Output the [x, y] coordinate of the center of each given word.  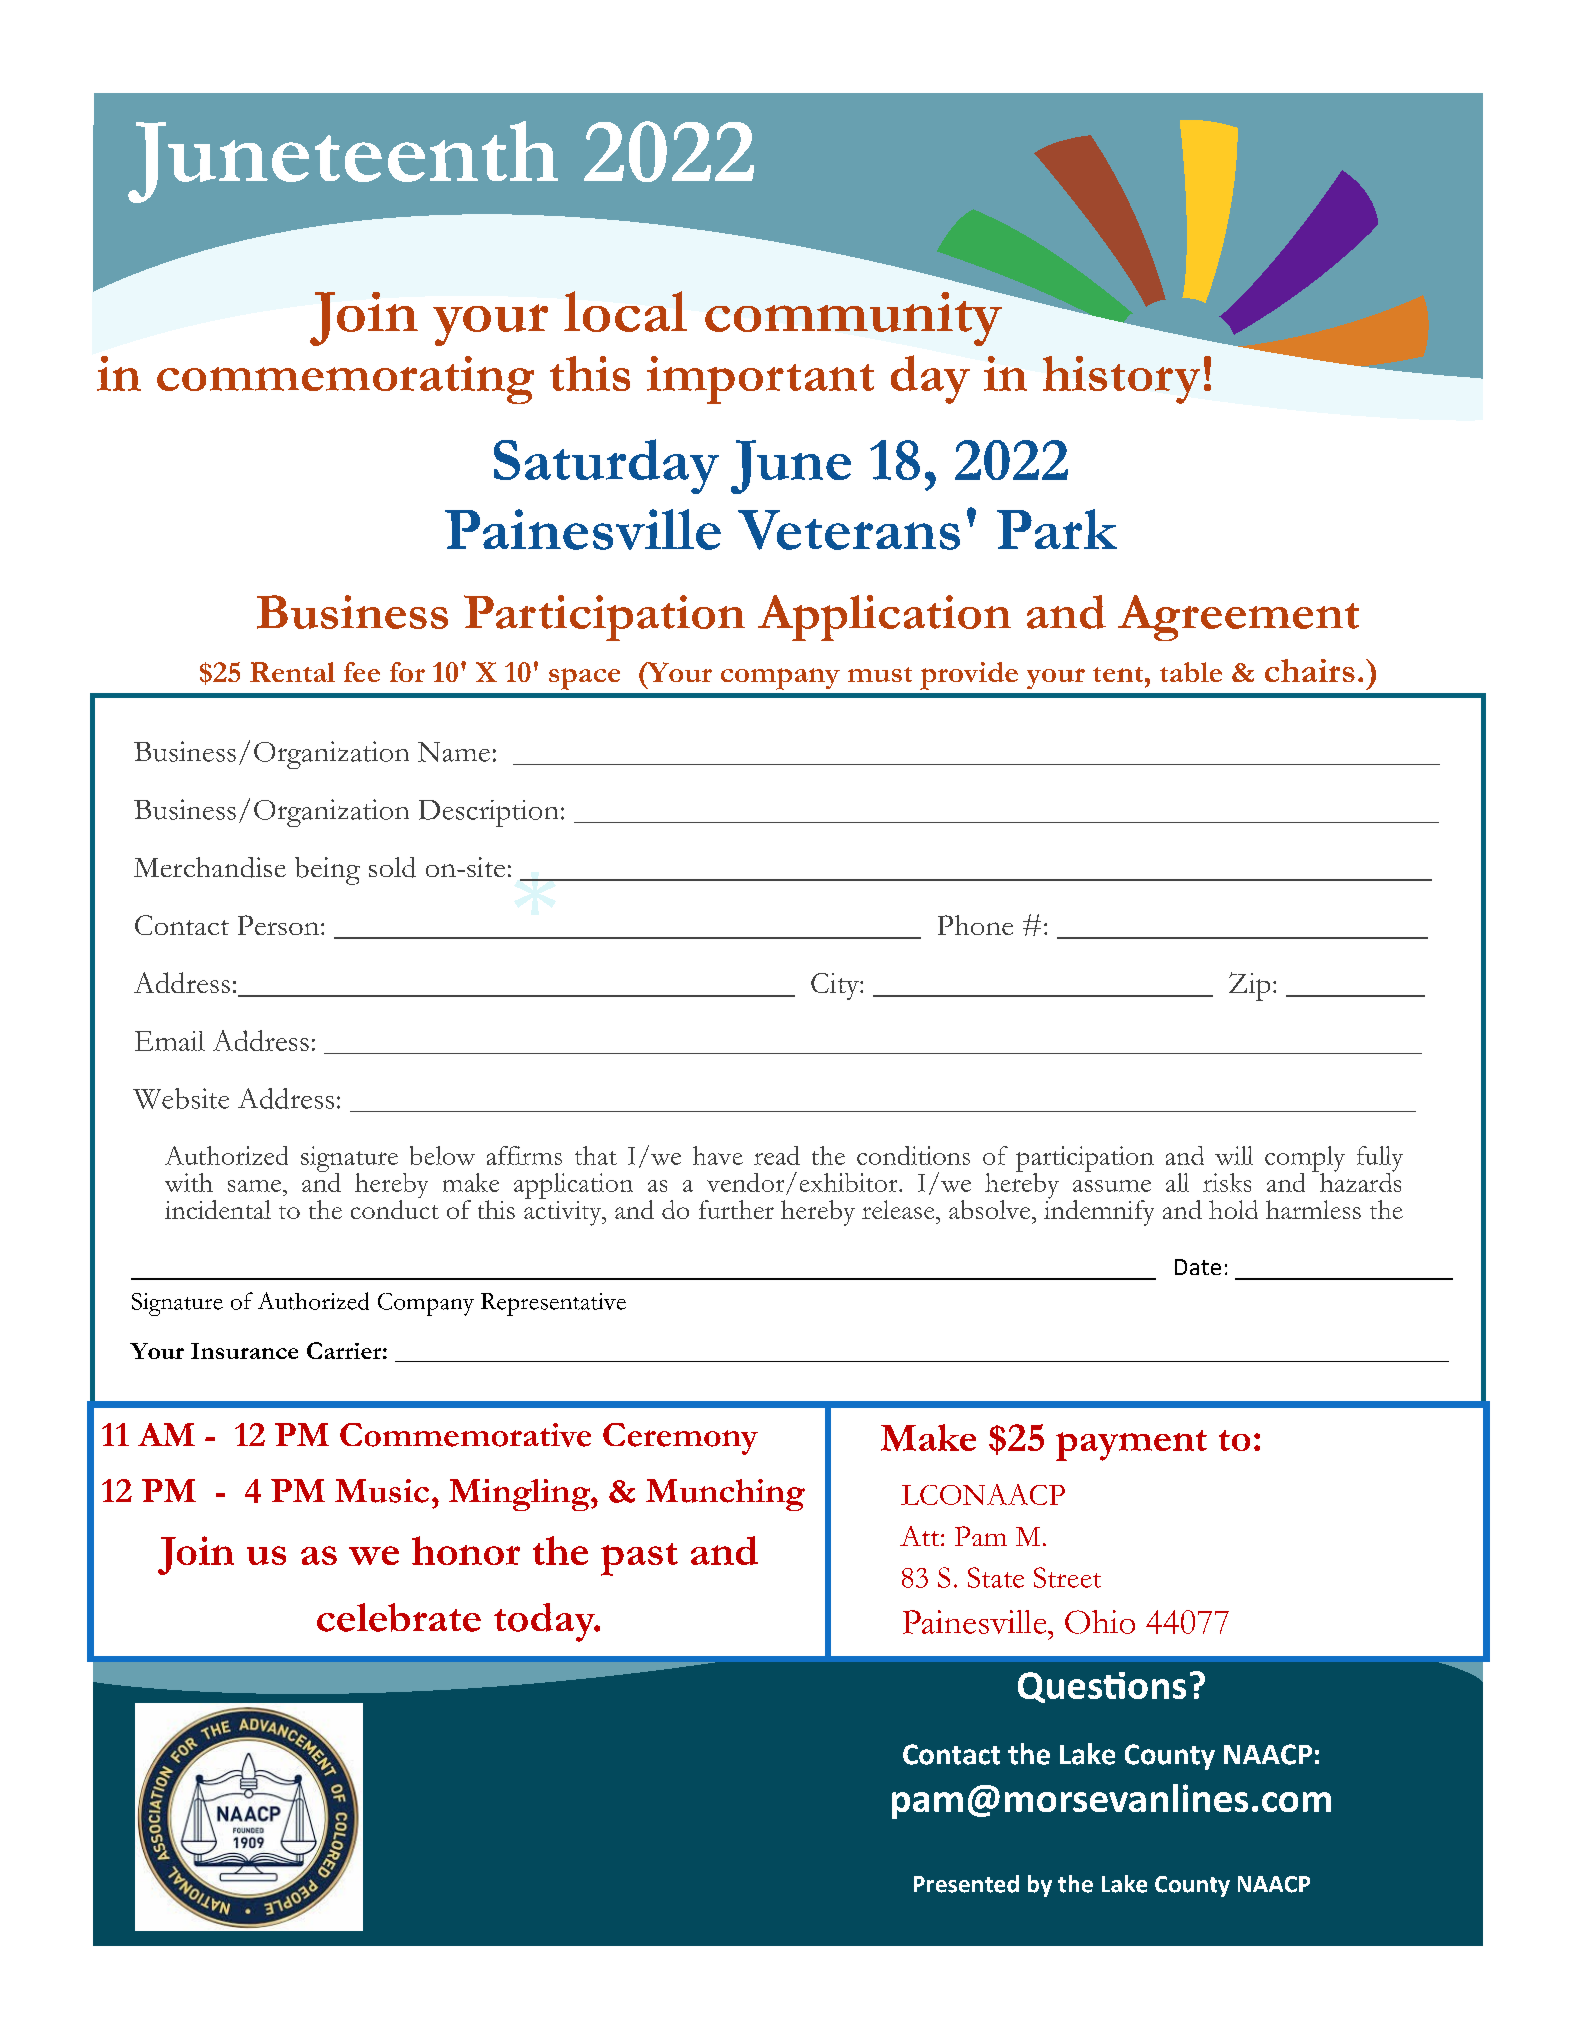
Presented [966, 1884]
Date [1198, 1267]
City [836, 986]
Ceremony [680, 1439]
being [327, 871]
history [1121, 380]
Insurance [244, 1351]
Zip [1249, 986]
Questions [1102, 1687]
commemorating [345, 380]
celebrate [399, 1617]
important [760, 380]
